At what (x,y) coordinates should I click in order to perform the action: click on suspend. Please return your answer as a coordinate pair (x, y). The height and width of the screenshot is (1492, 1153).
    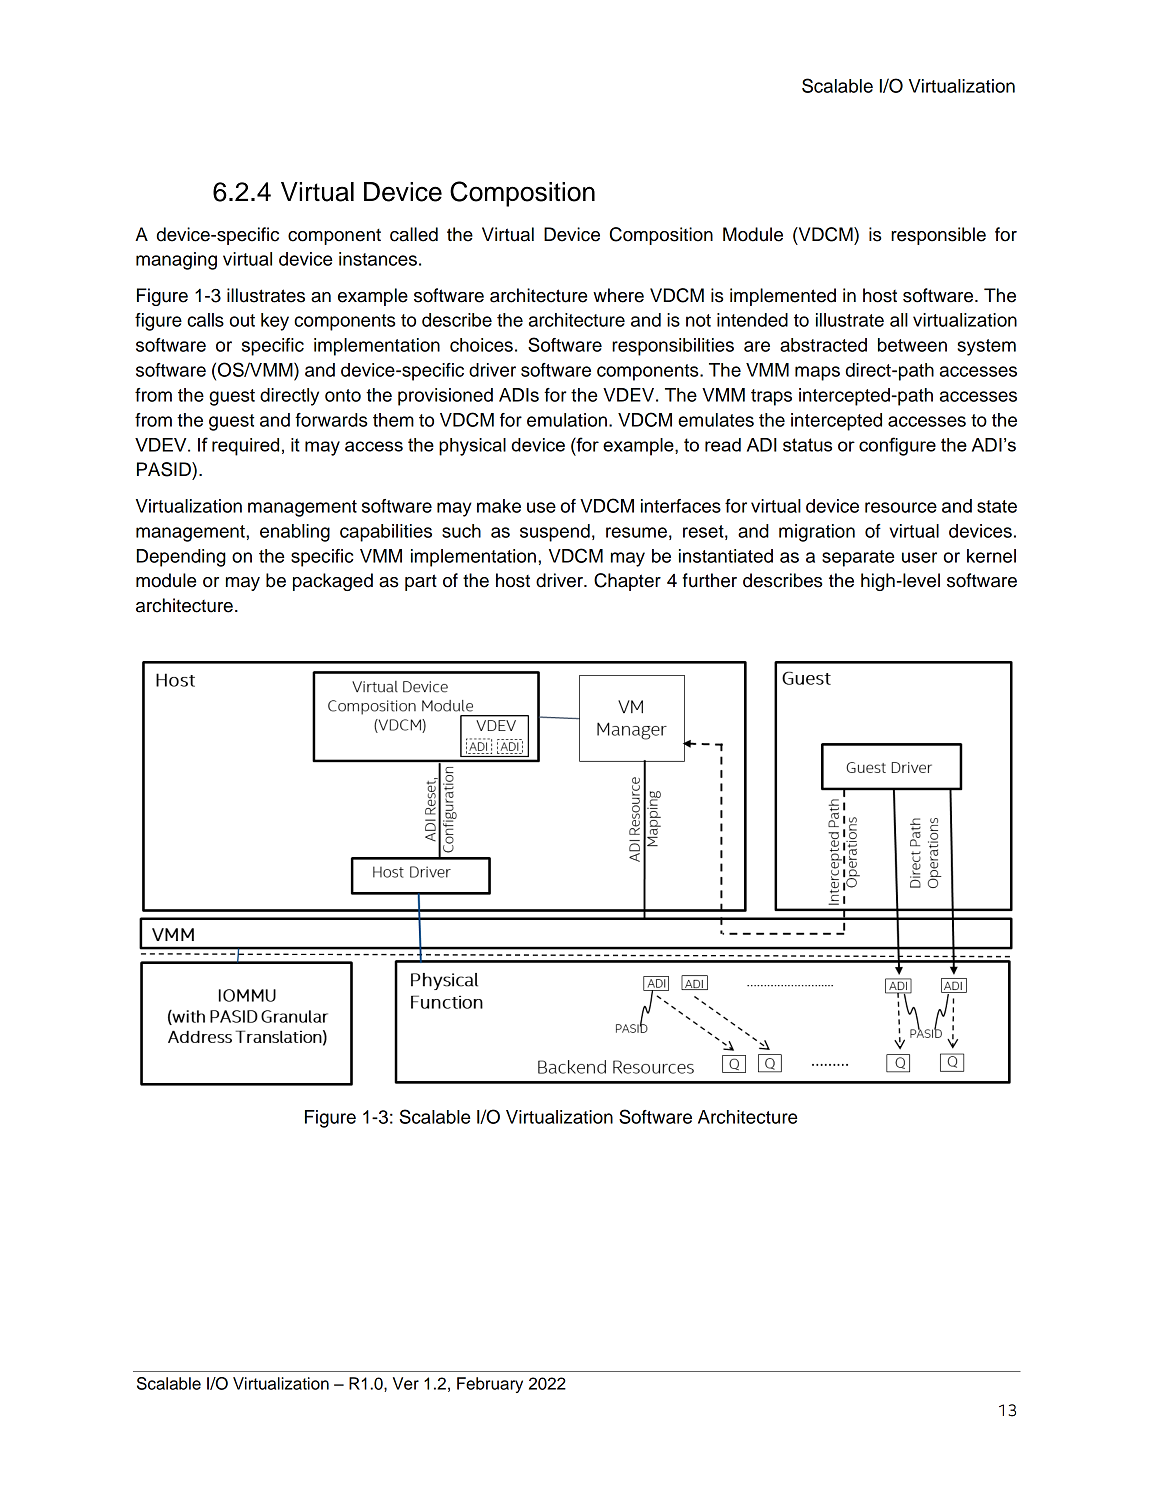
    Looking at the image, I should click on (555, 533).
